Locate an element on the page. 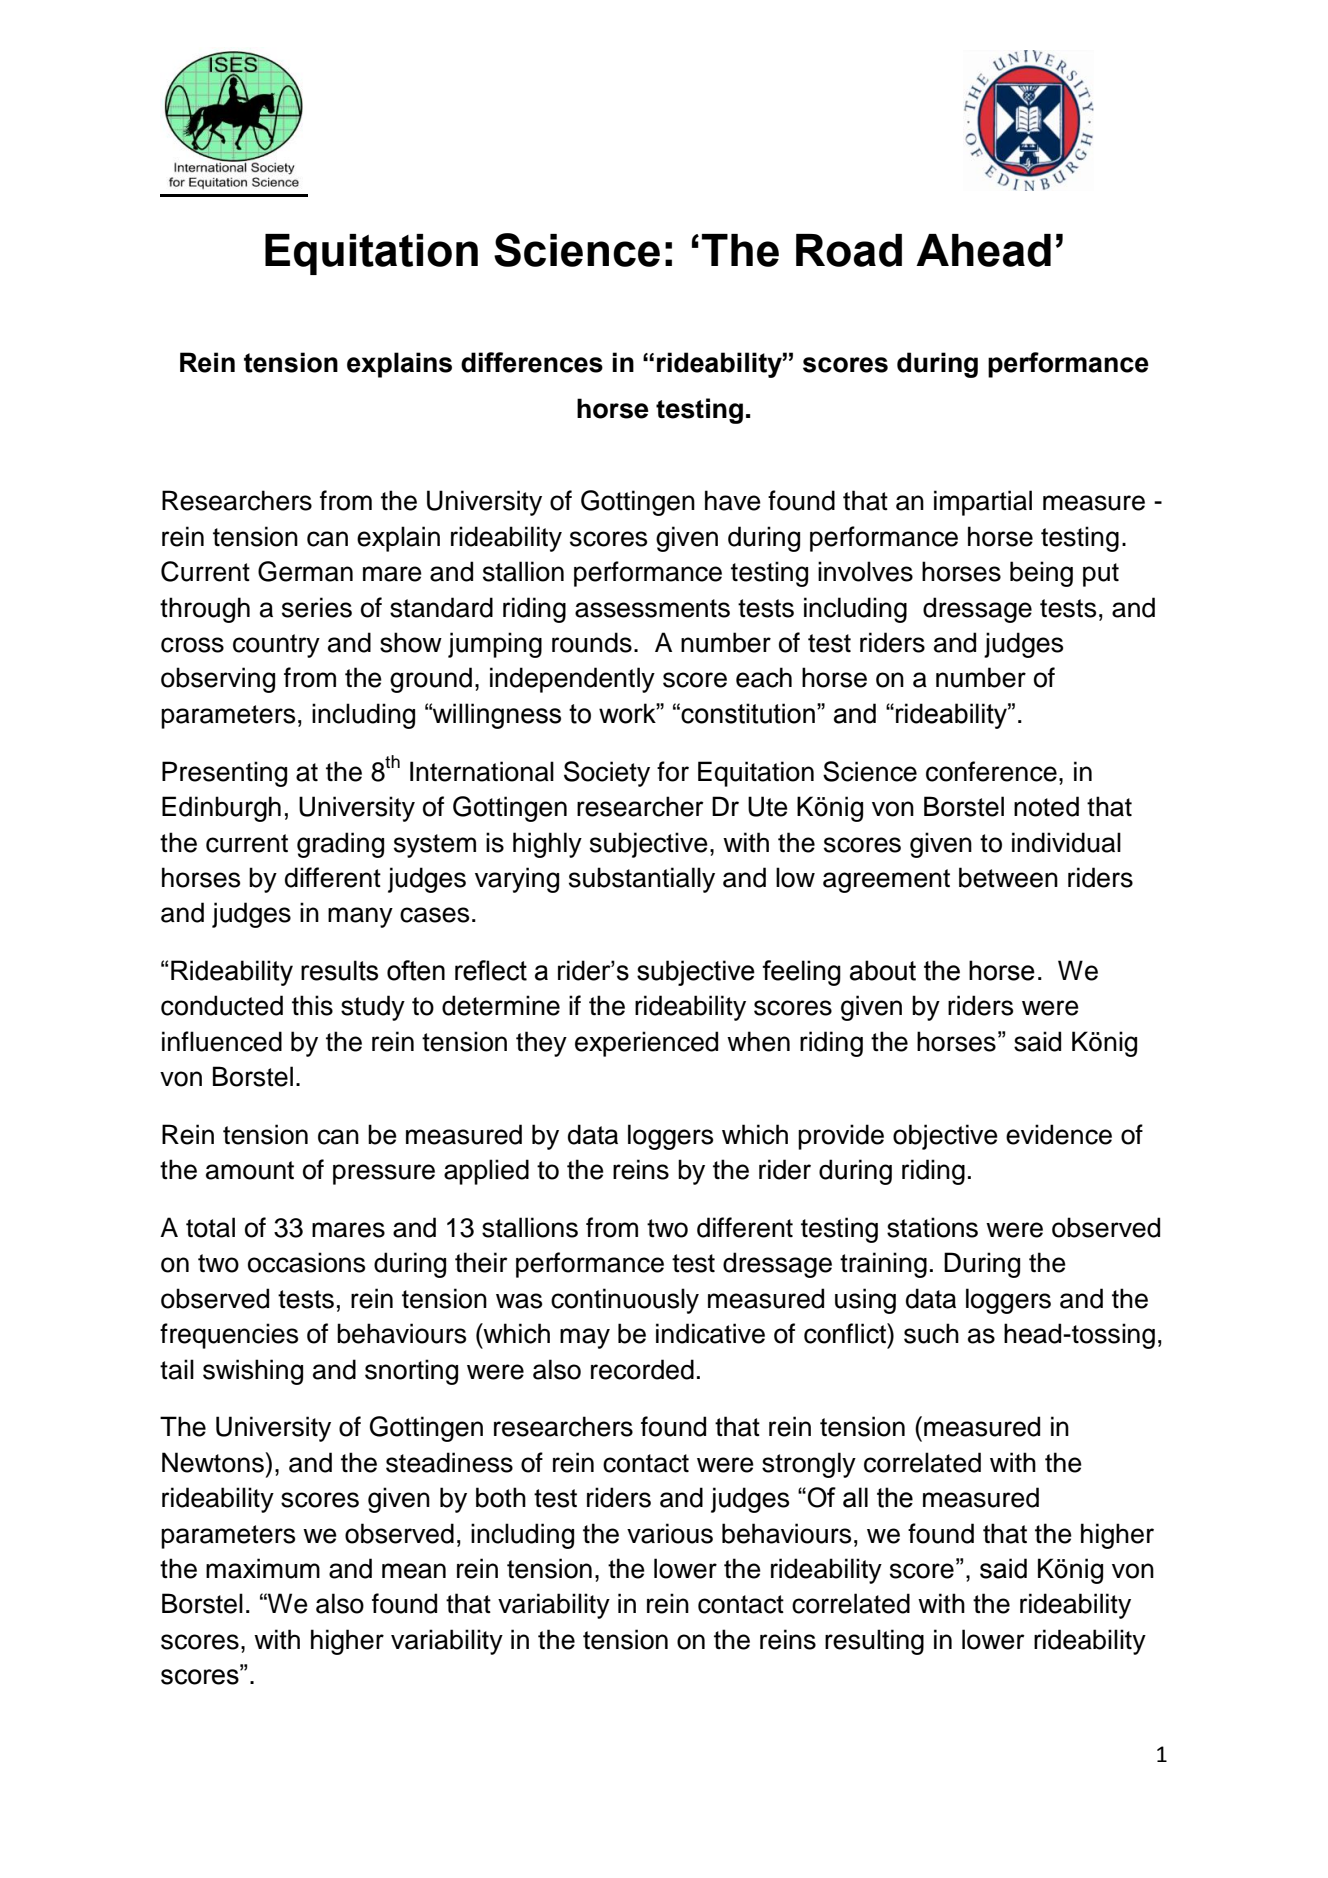 The width and height of the image is (1328, 1878). substantially is located at coordinates (642, 880).
